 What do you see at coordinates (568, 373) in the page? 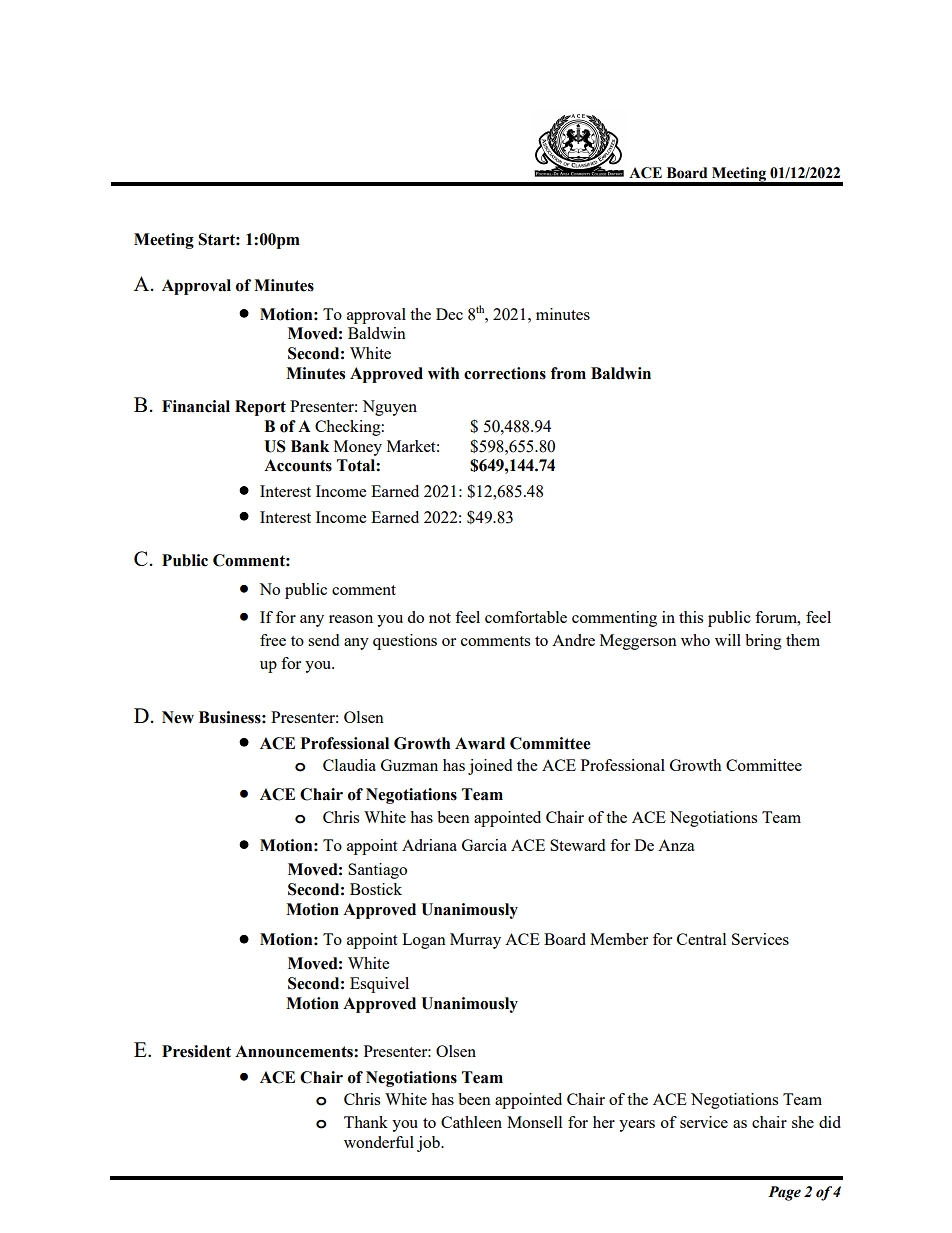
I see `from` at bounding box center [568, 373].
